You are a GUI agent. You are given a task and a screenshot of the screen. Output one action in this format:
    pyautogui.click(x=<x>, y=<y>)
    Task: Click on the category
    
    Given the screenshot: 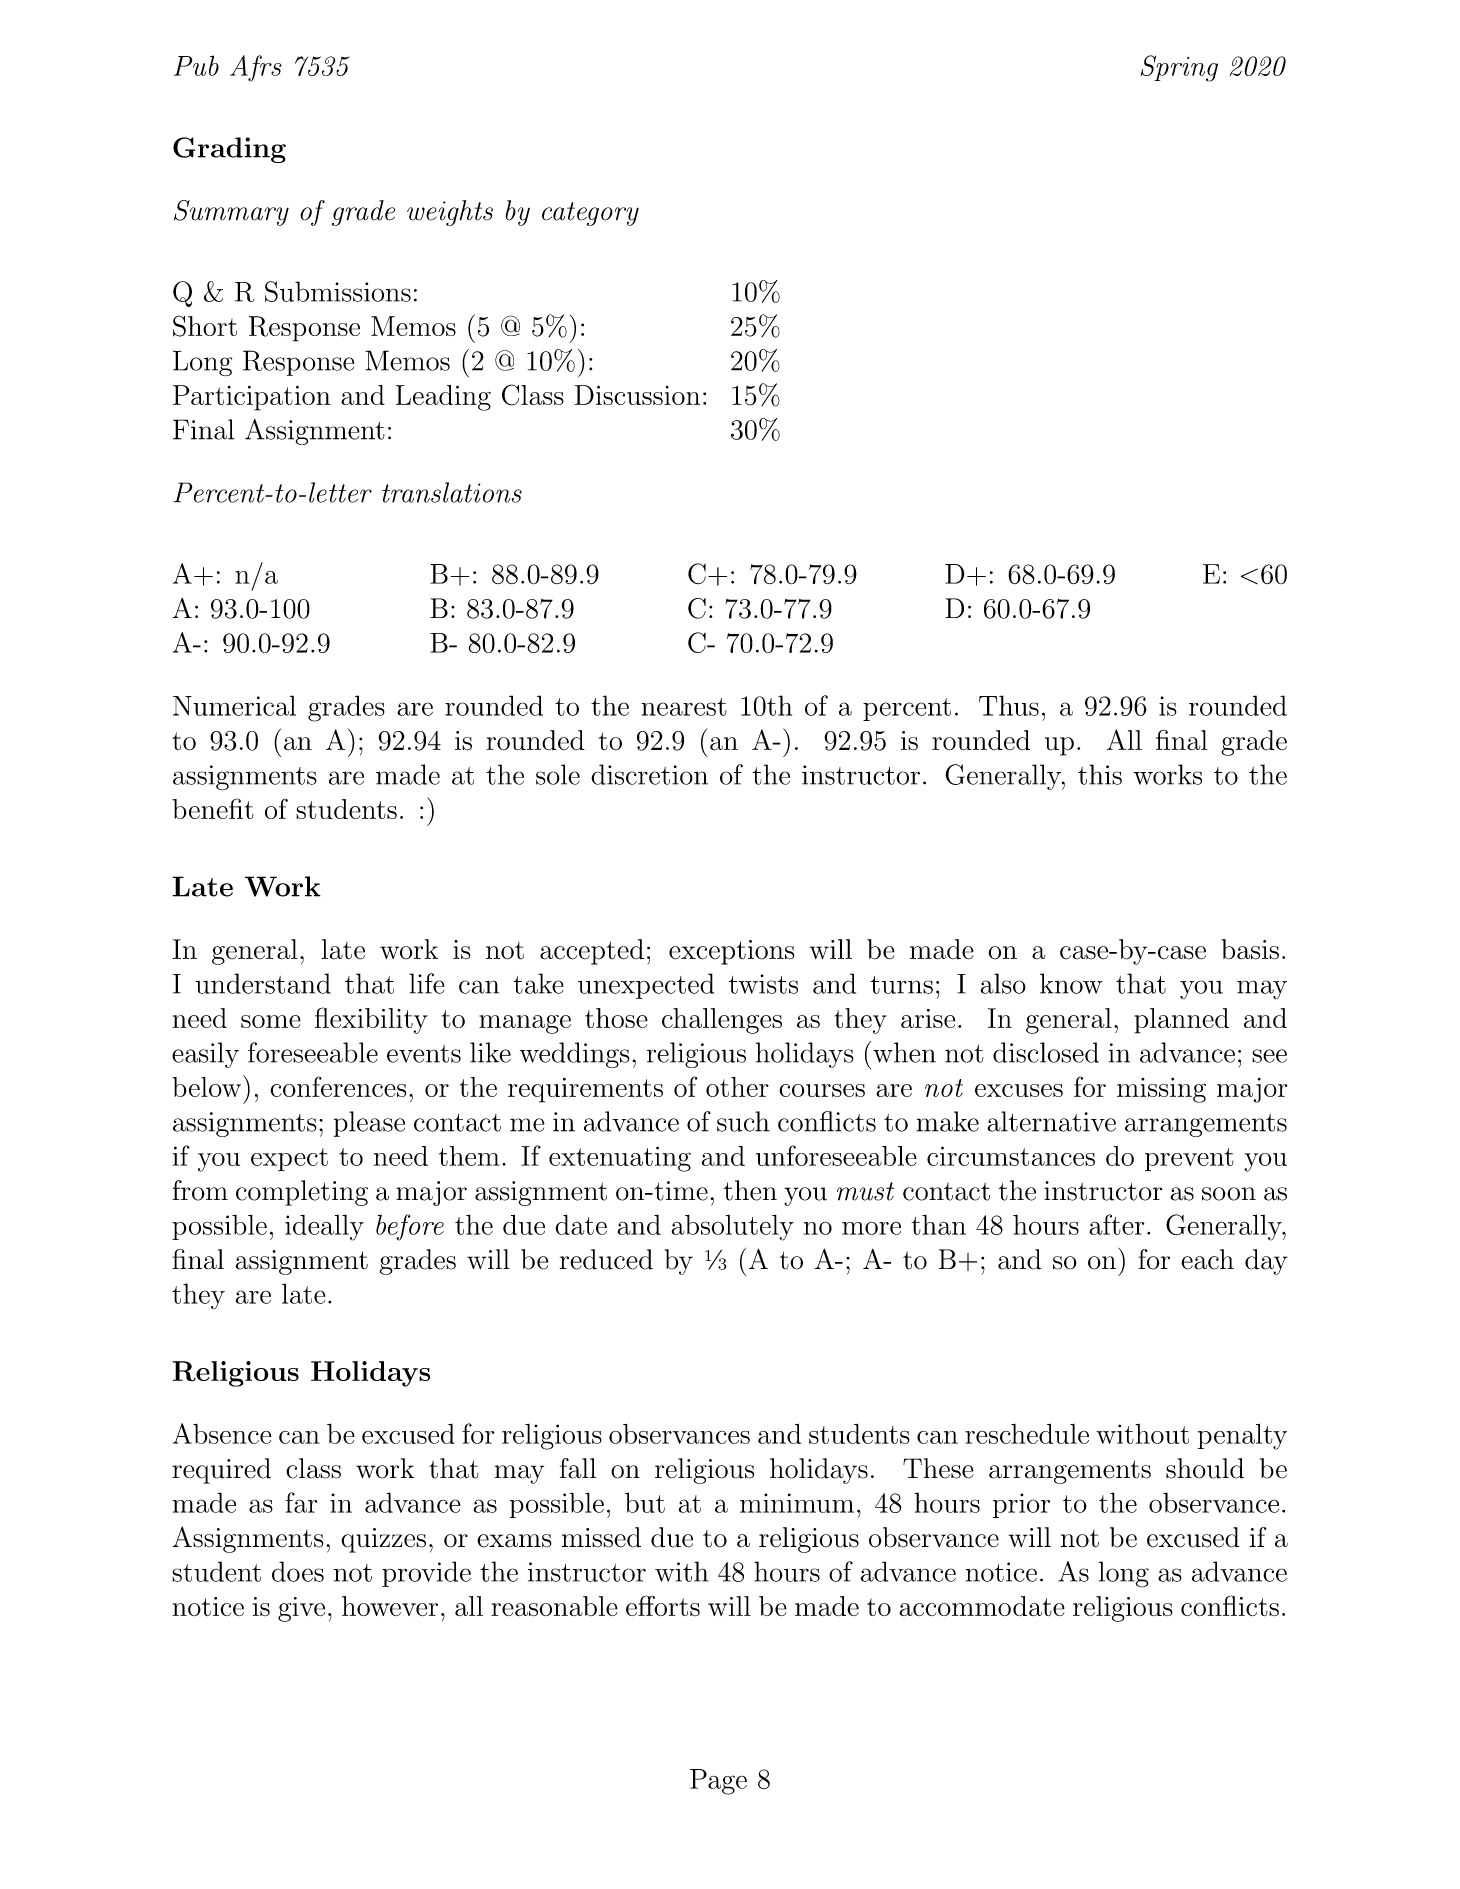 What is the action you would take?
    pyautogui.click(x=590, y=214)
